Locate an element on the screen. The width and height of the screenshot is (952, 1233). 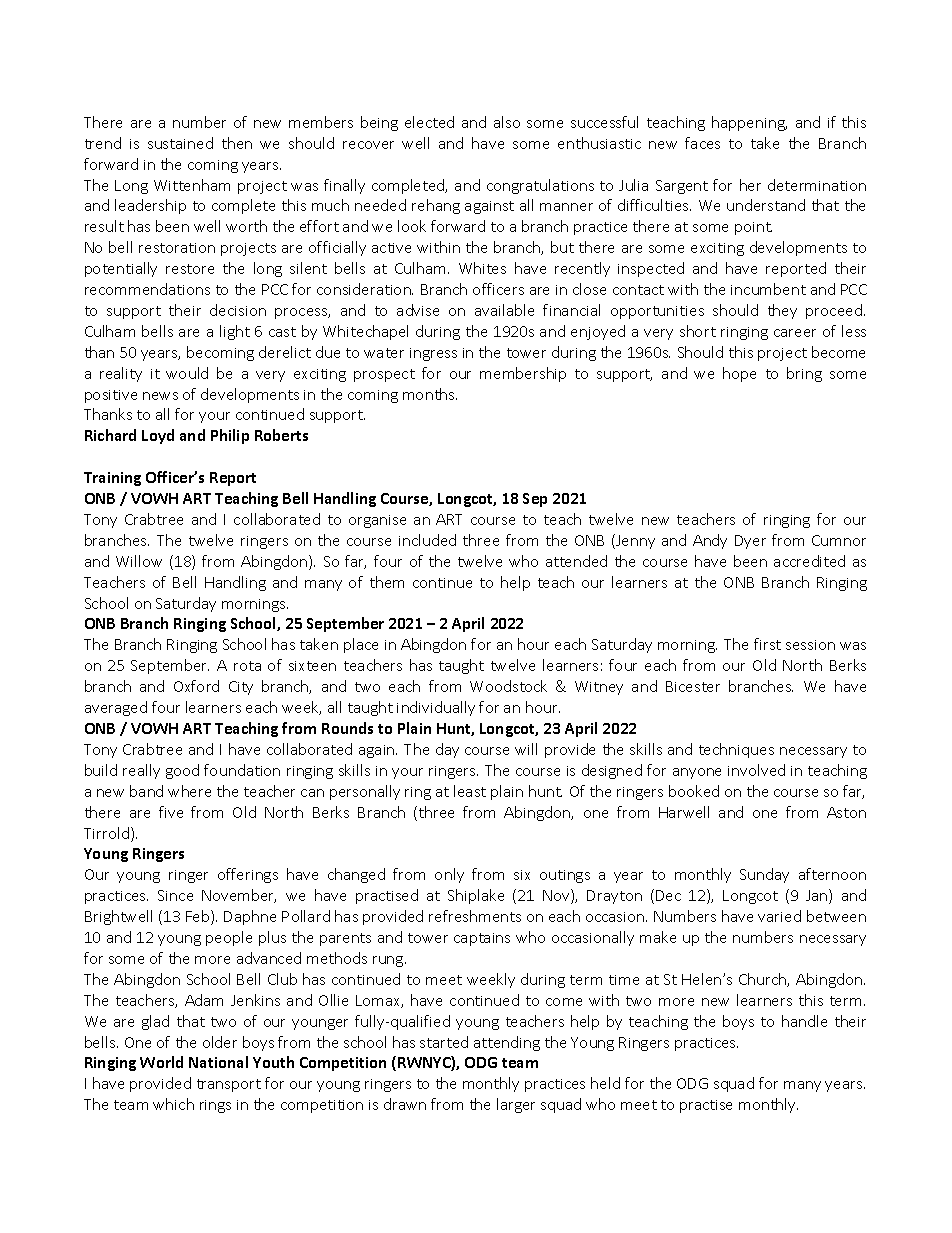
sustained is located at coordinates (180, 143).
